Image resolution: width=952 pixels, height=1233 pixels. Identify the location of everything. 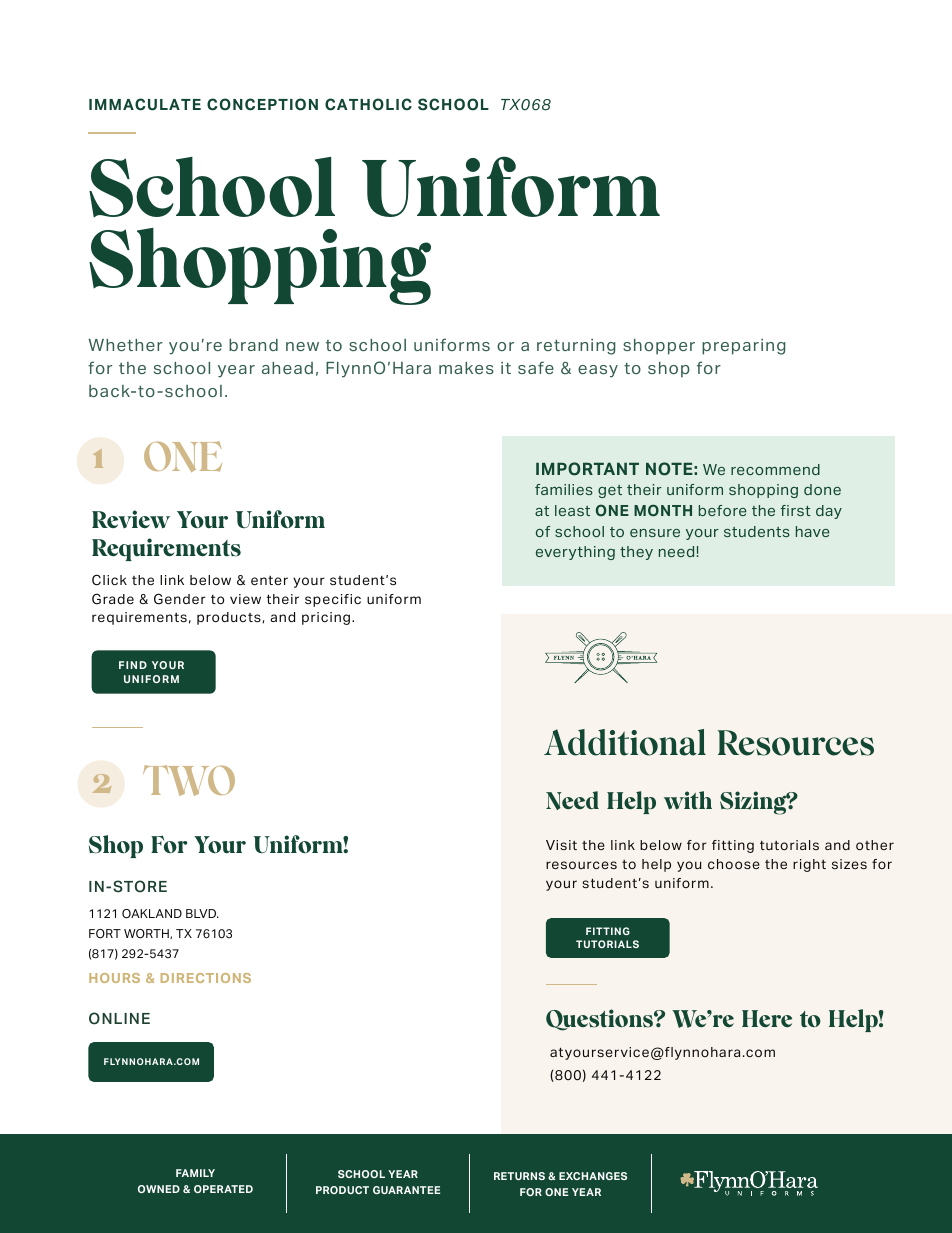
(575, 553).
